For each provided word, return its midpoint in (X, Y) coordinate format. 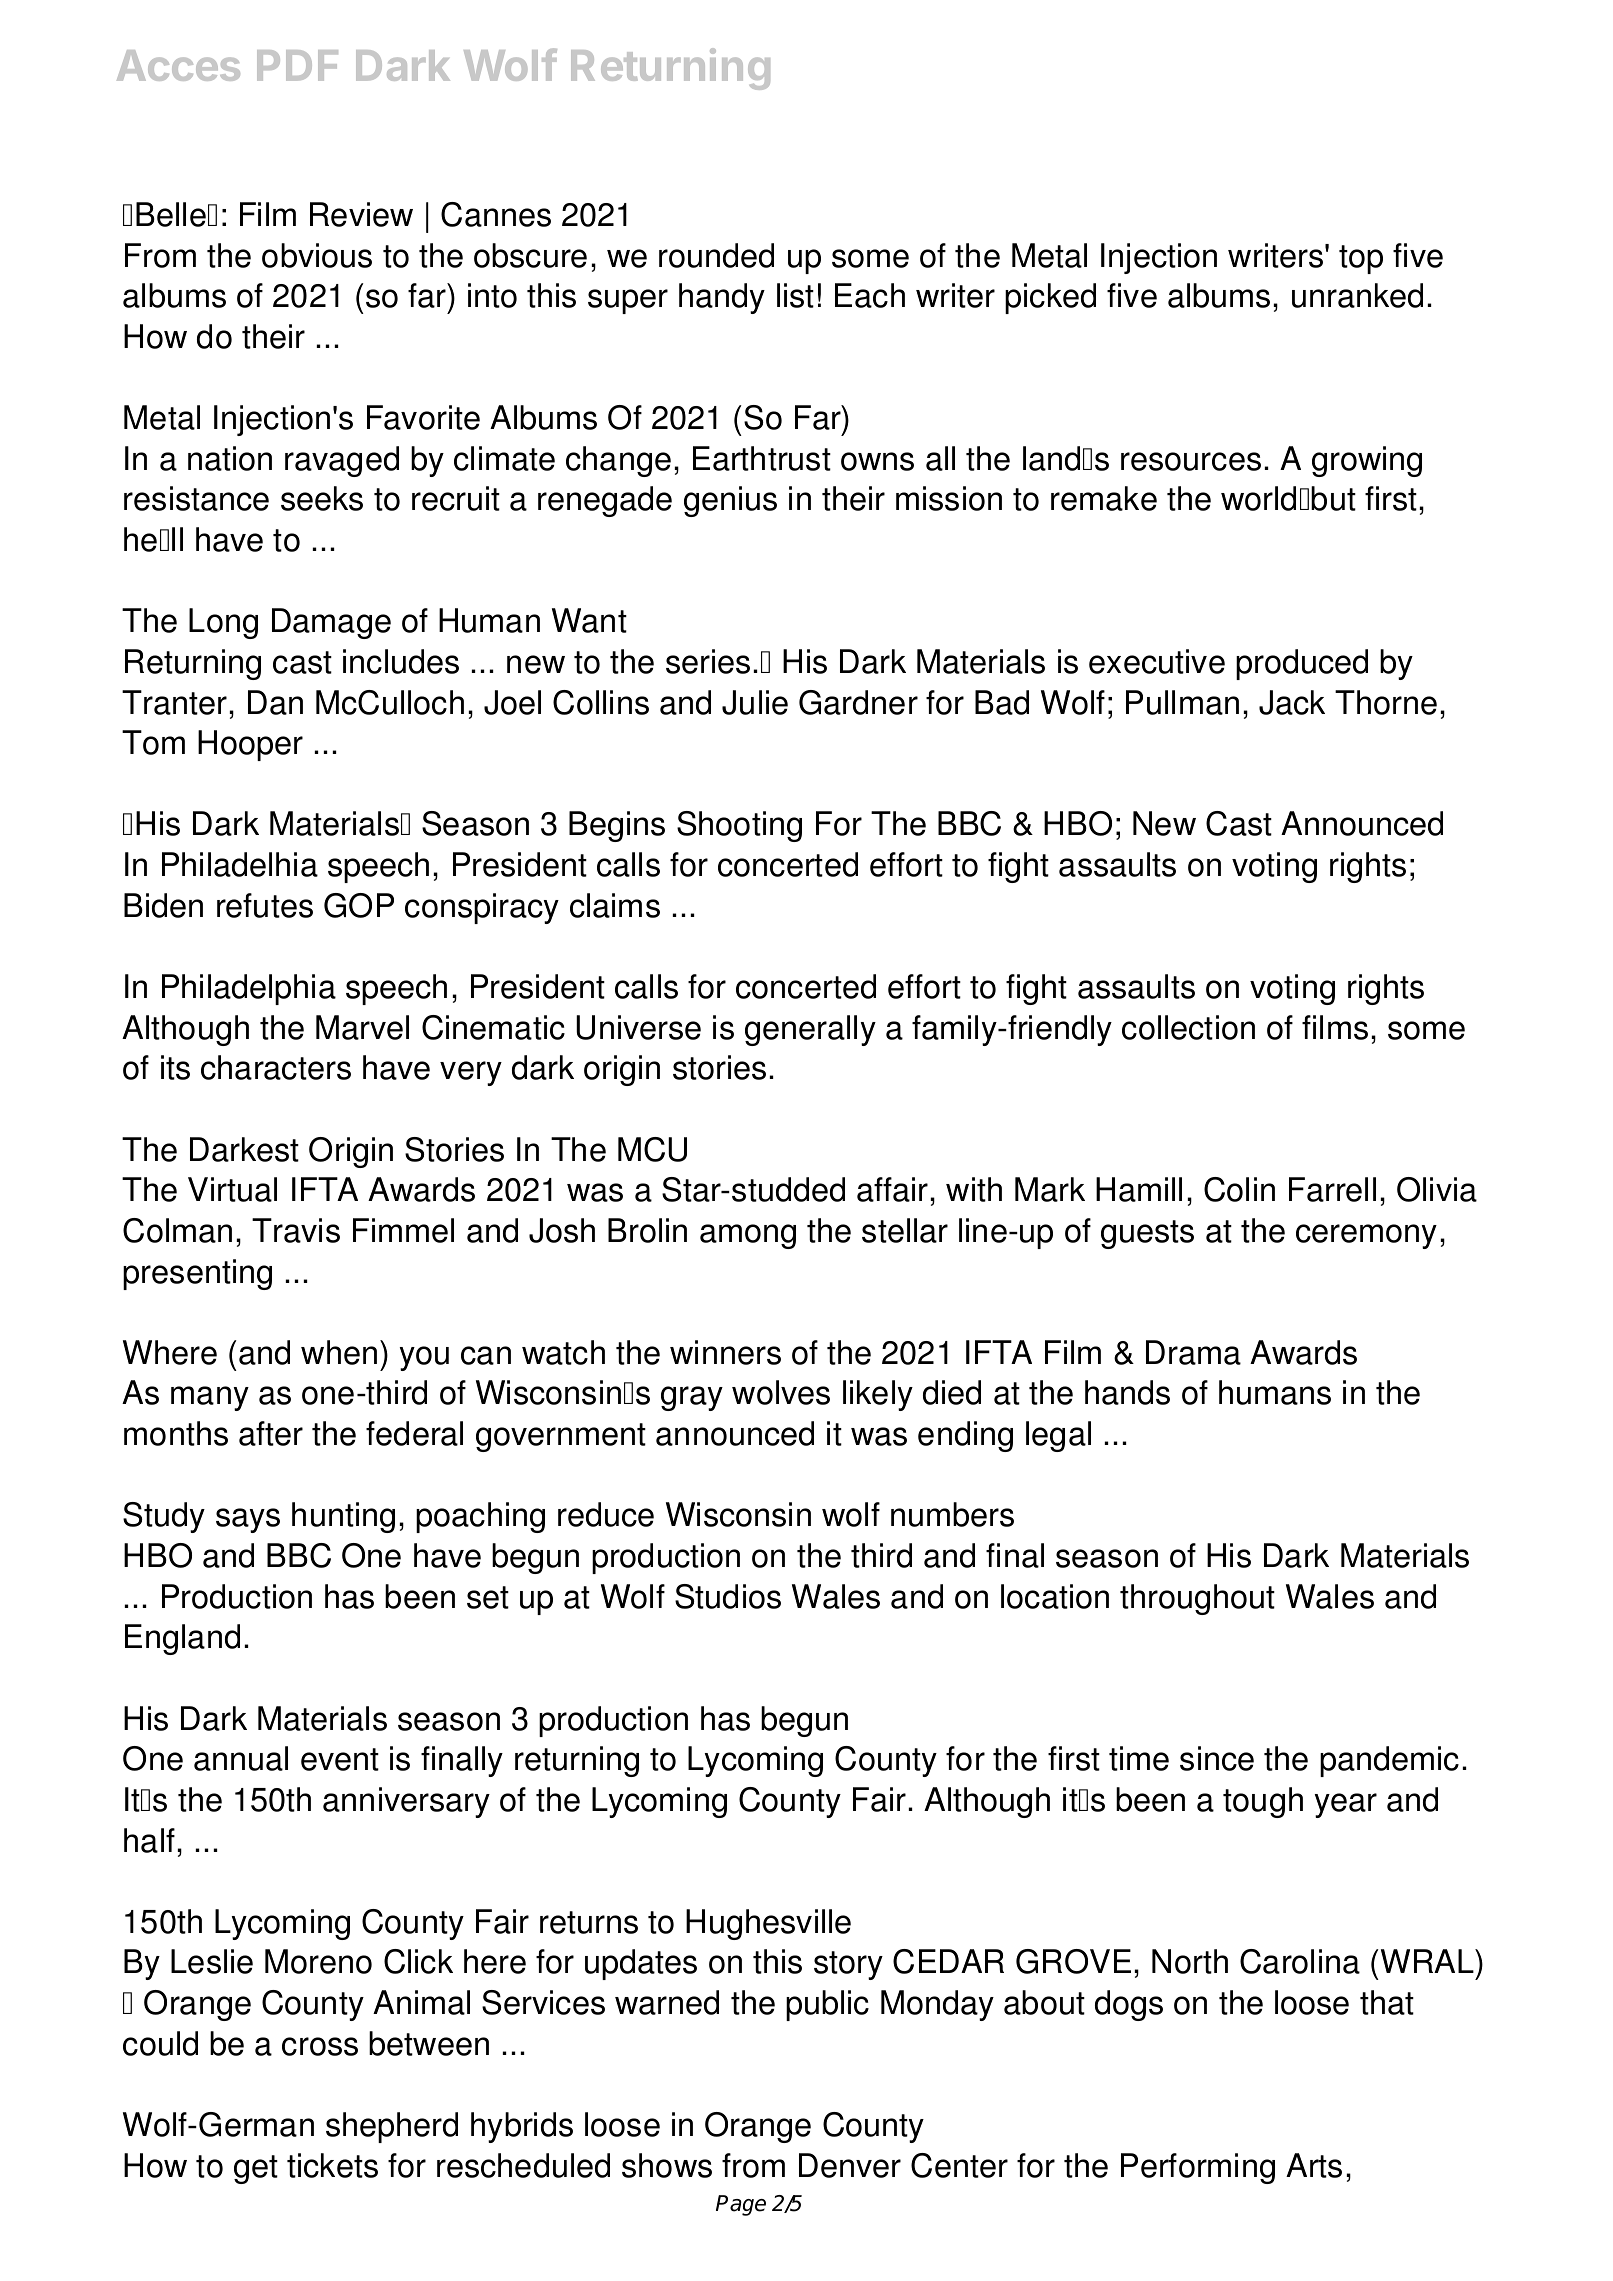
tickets (332, 2165)
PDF (297, 65)
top (1361, 259)
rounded (716, 255)
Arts (1314, 2165)
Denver (850, 2165)
